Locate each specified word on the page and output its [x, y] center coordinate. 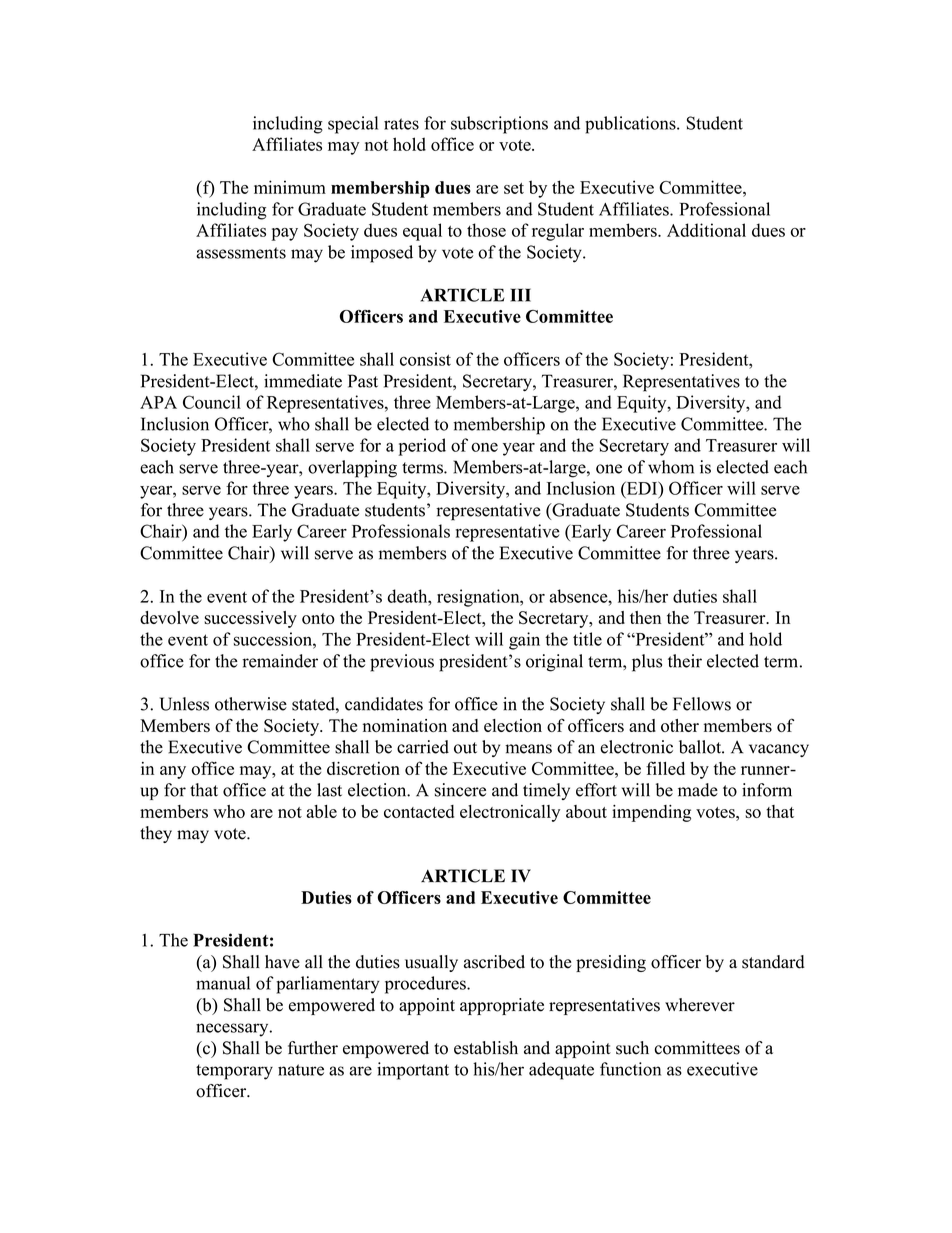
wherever [700, 1005]
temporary [234, 1072]
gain [524, 641]
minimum [290, 187]
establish [486, 1048]
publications [631, 125]
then [645, 617]
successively [250, 619]
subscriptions [499, 125]
